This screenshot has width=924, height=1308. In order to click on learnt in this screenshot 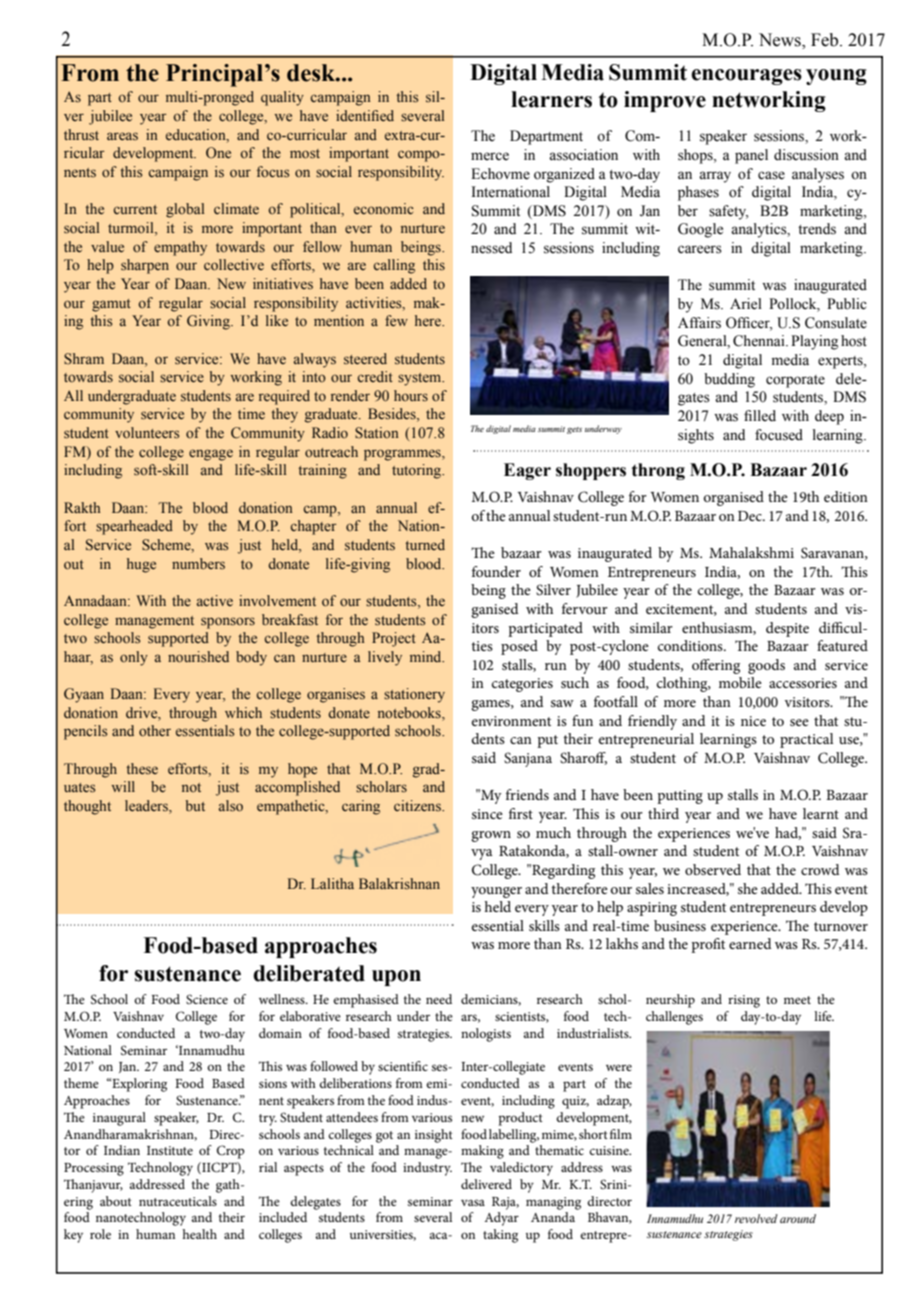, I will do `click(821, 813)`.
